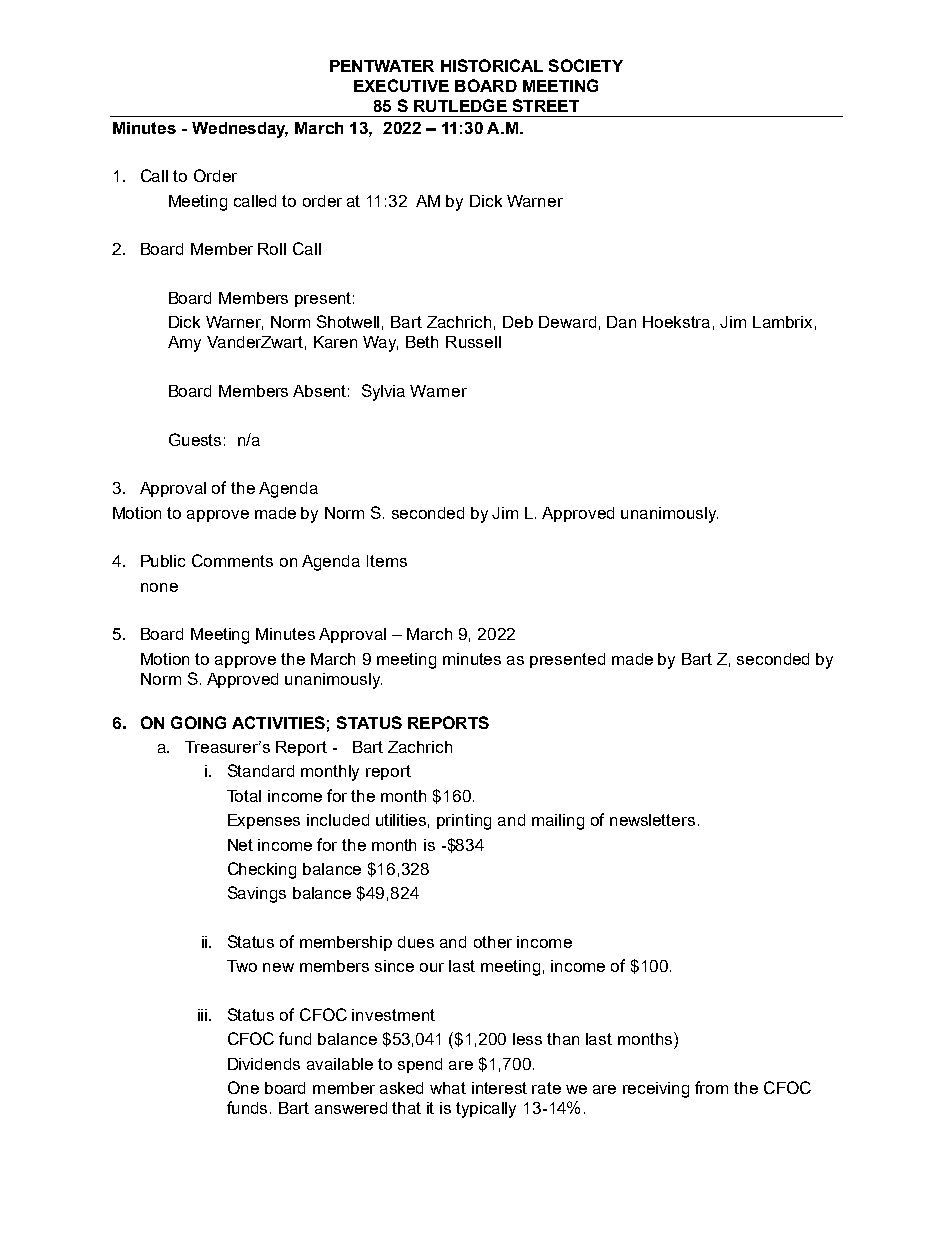  I want to click on Items, so click(387, 561).
